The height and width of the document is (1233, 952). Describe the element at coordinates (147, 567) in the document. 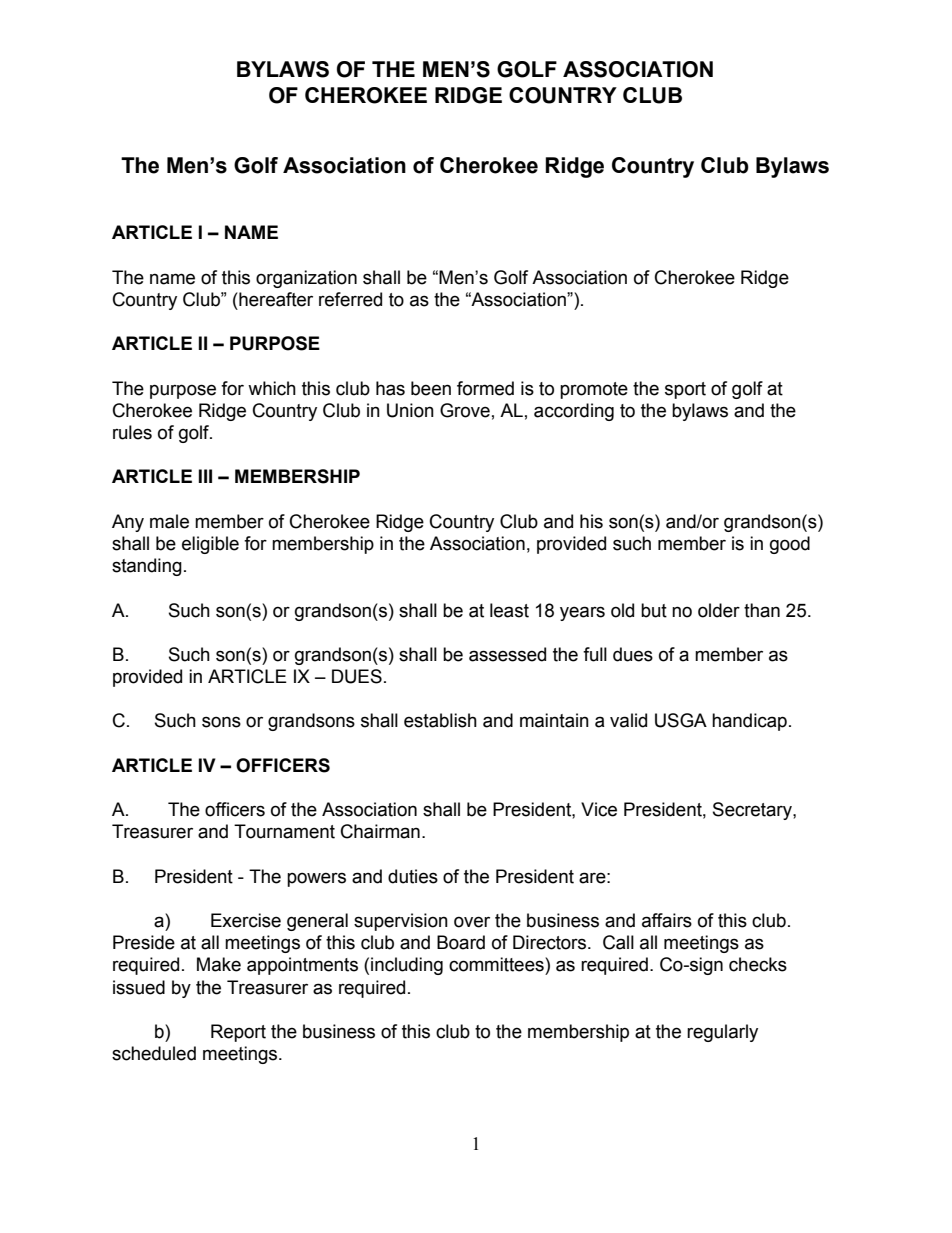

I see `standing` at that location.
